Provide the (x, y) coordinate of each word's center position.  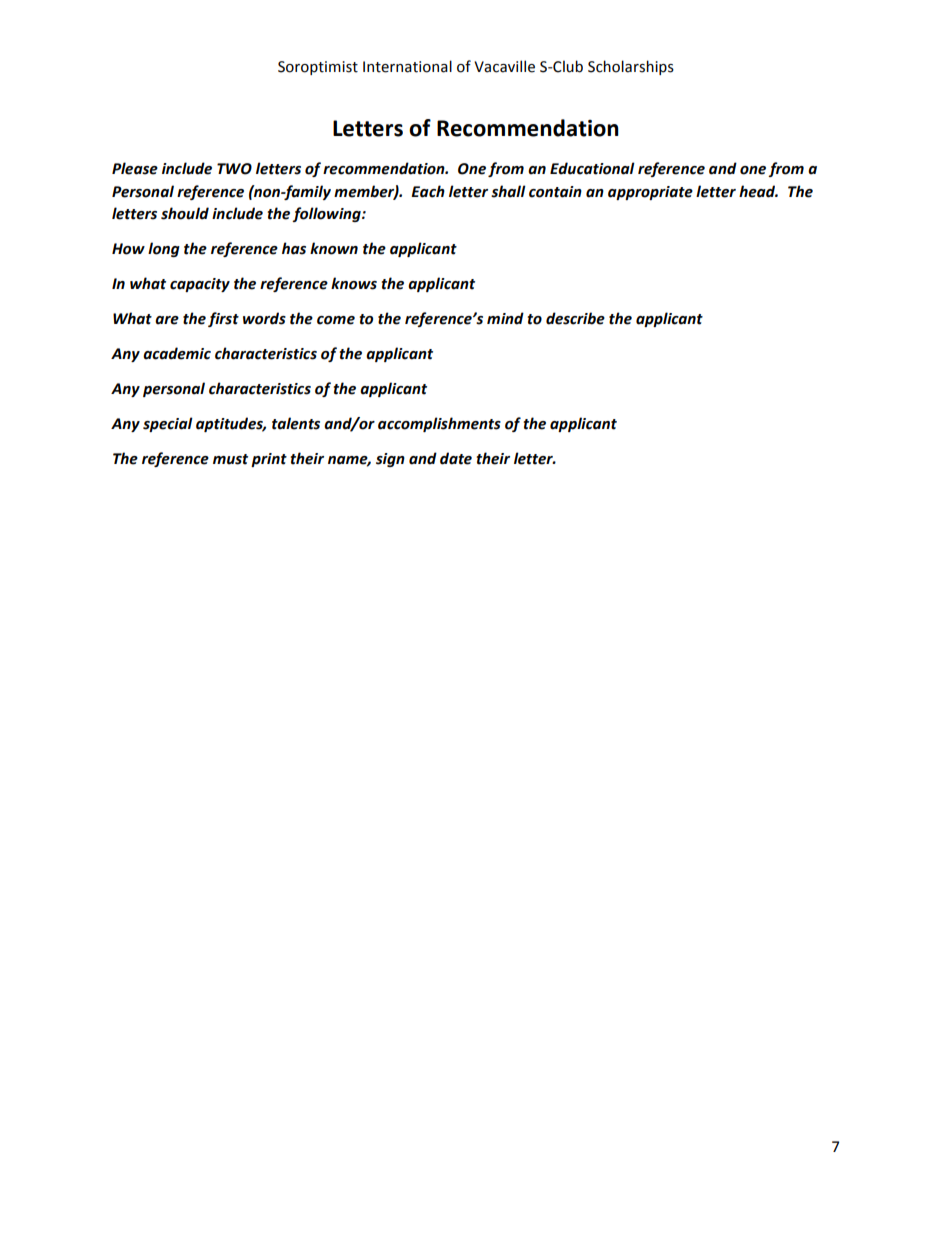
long (164, 249)
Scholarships (631, 67)
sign (390, 460)
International (407, 66)
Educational (592, 168)
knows (354, 283)
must (230, 459)
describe (575, 318)
